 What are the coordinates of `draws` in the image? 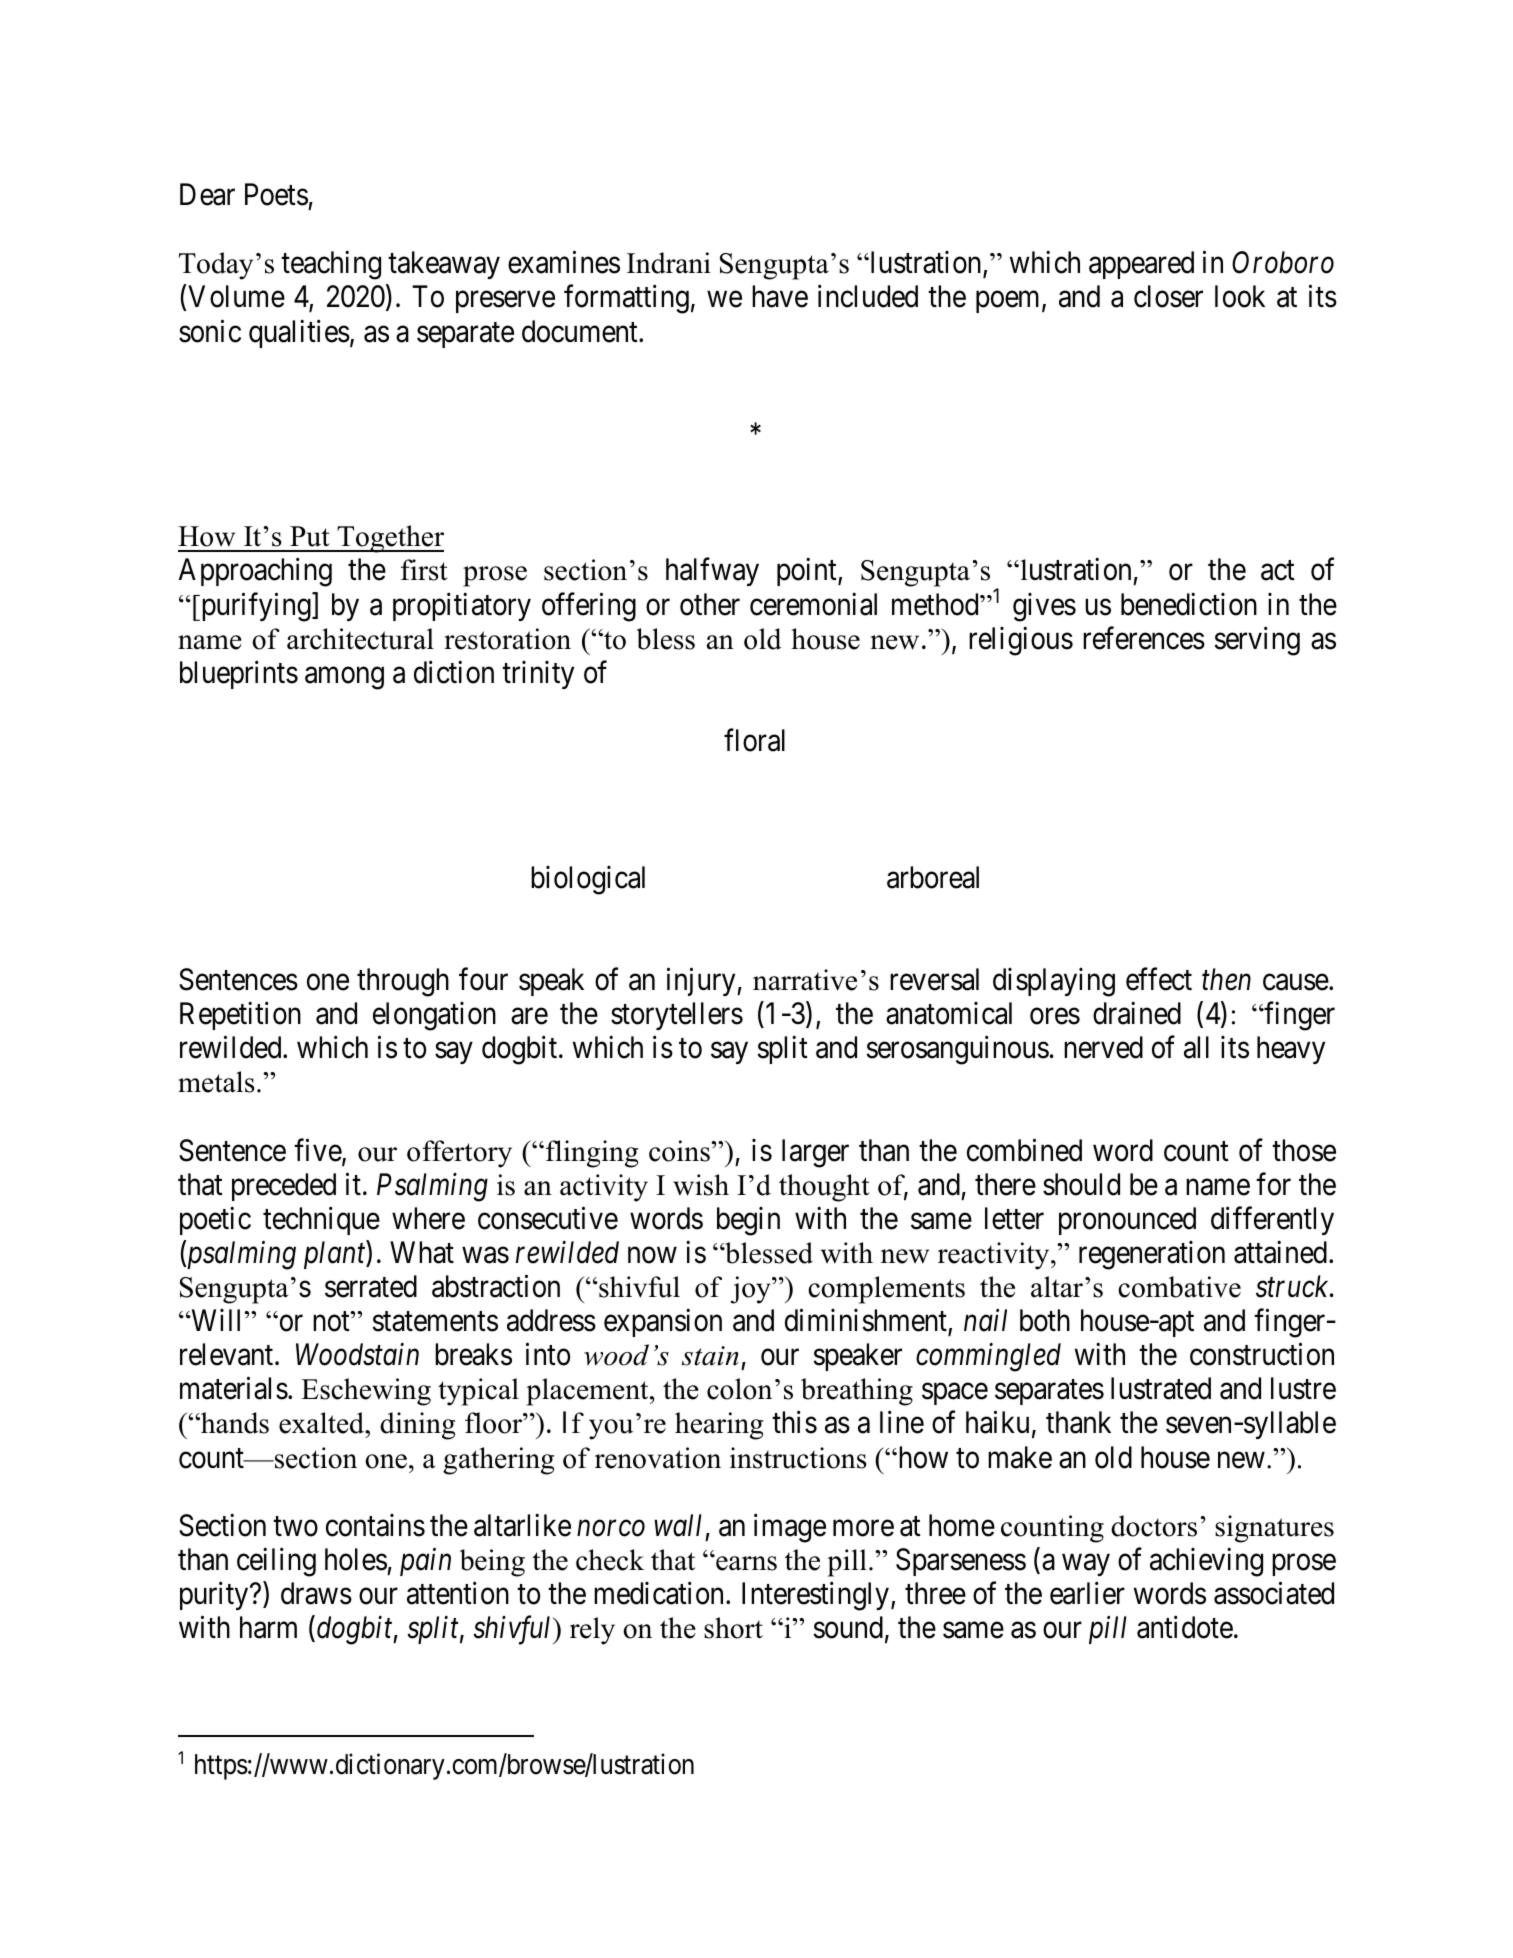 It's located at (316, 1593).
